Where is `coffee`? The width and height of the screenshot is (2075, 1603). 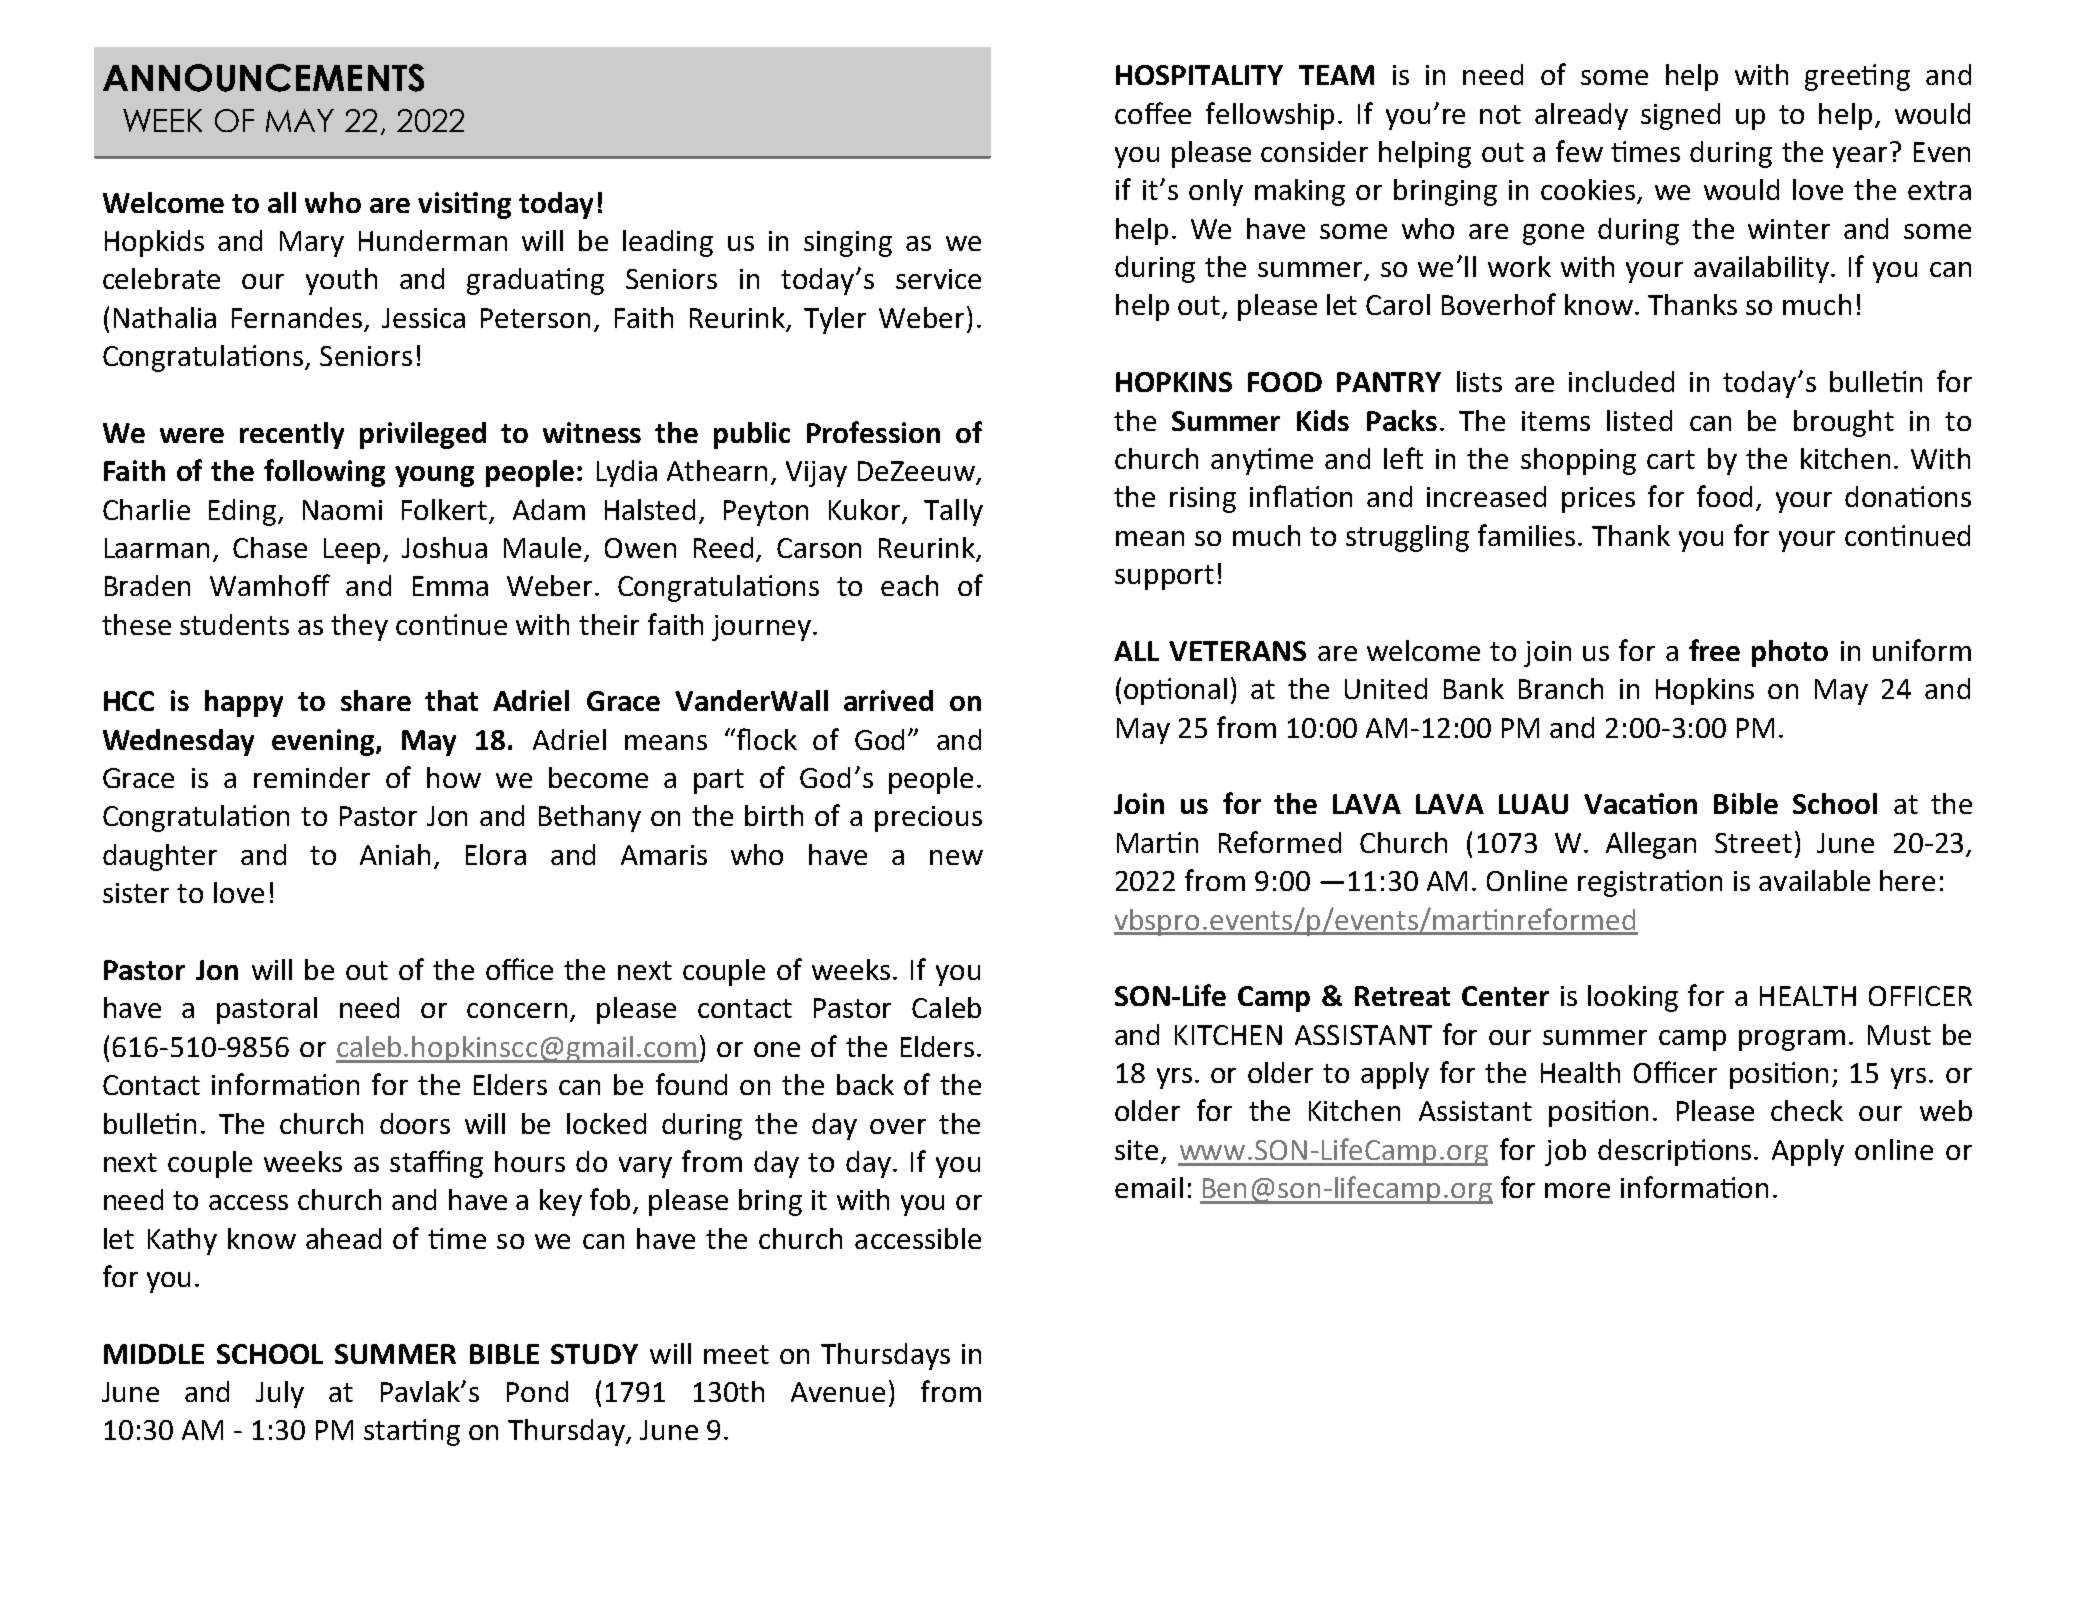 coffee is located at coordinates (1153, 113).
